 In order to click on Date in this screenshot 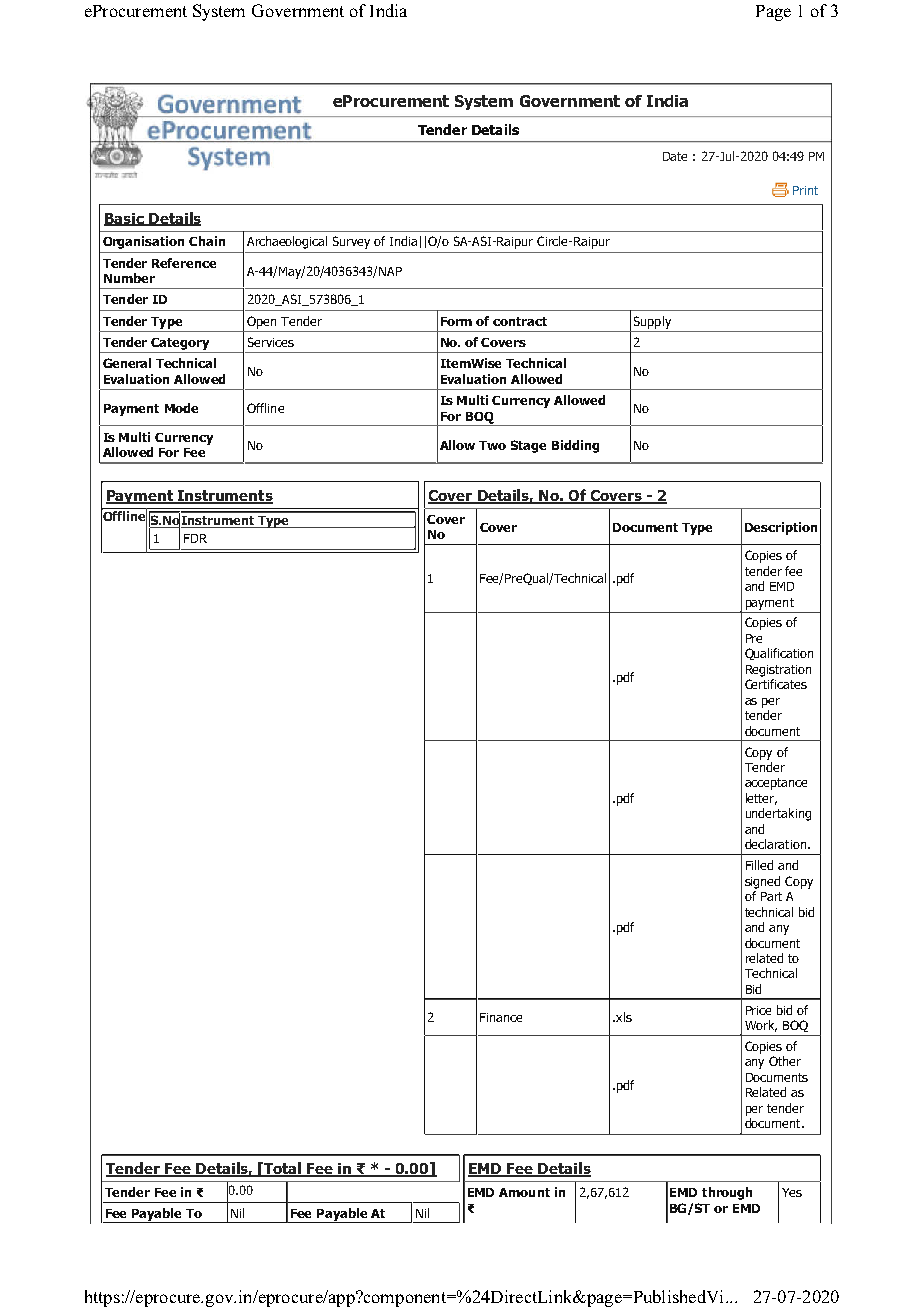, I will do `click(675, 156)`.
